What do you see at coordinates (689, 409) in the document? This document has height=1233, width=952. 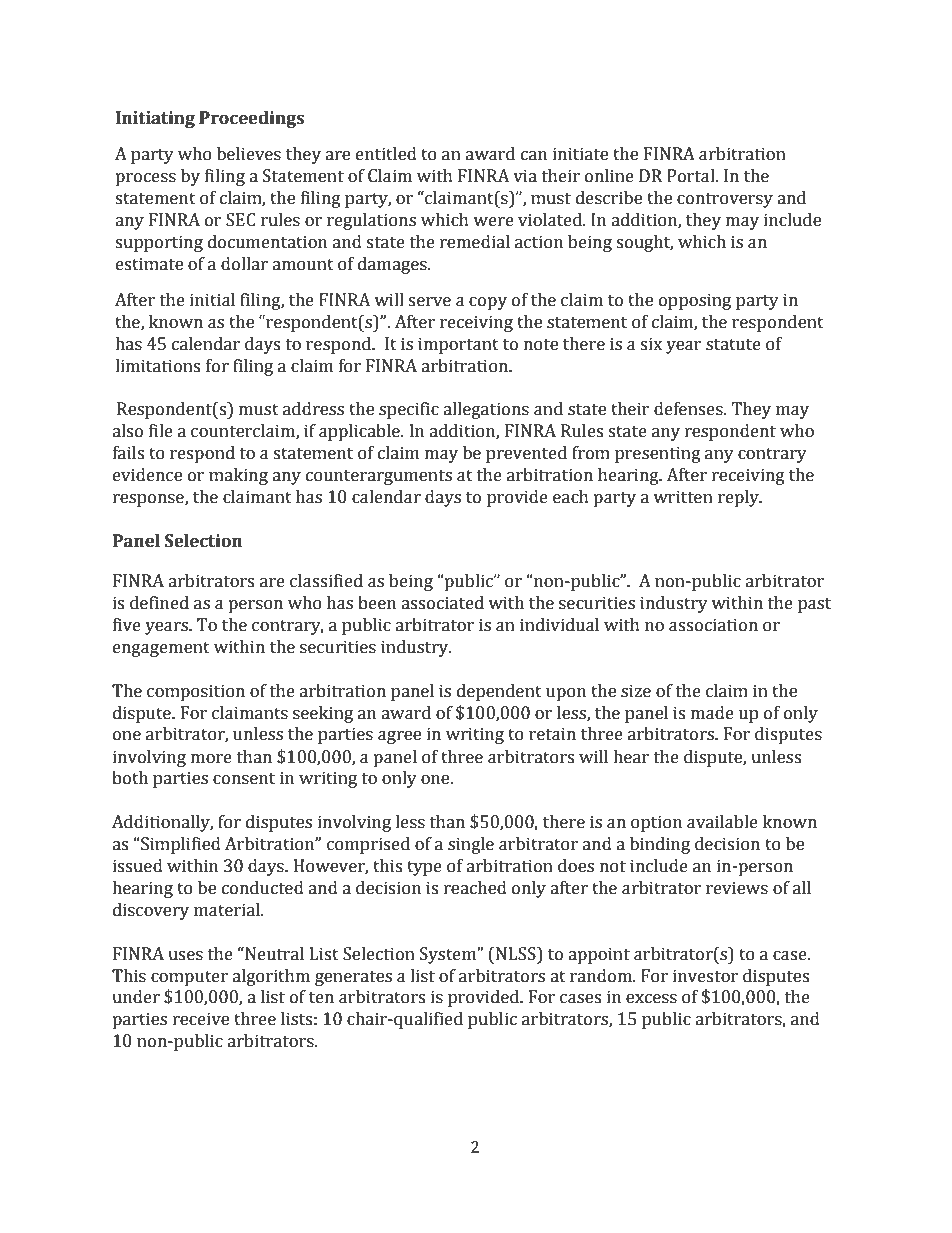 I see `defenses` at bounding box center [689, 409].
